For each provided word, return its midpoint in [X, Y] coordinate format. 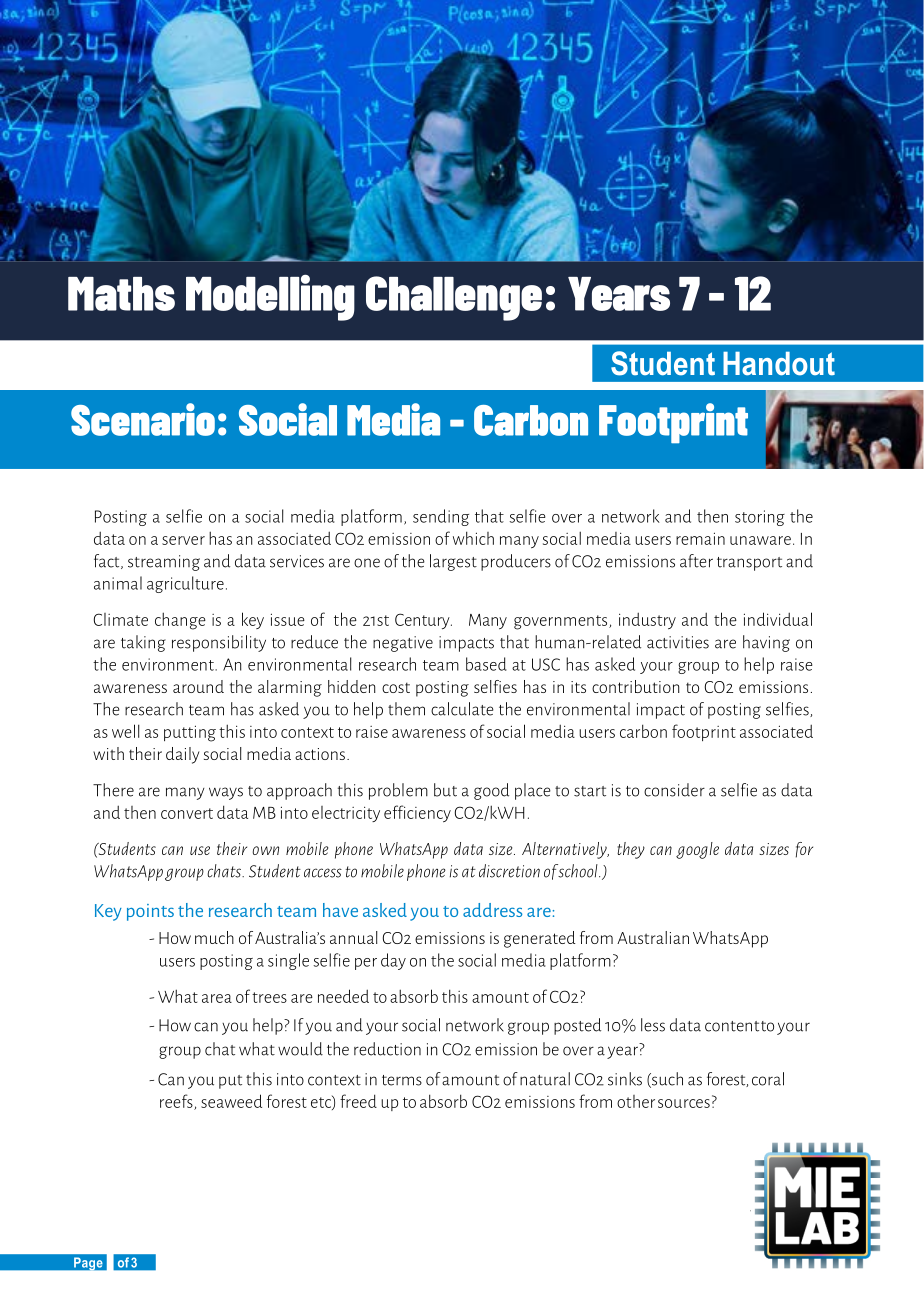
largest [453, 562]
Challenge [454, 298]
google [697, 850]
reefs [177, 1102]
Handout [779, 363]
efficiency [417, 813]
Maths [121, 294]
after [696, 561]
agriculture [185, 584]
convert [187, 813]
